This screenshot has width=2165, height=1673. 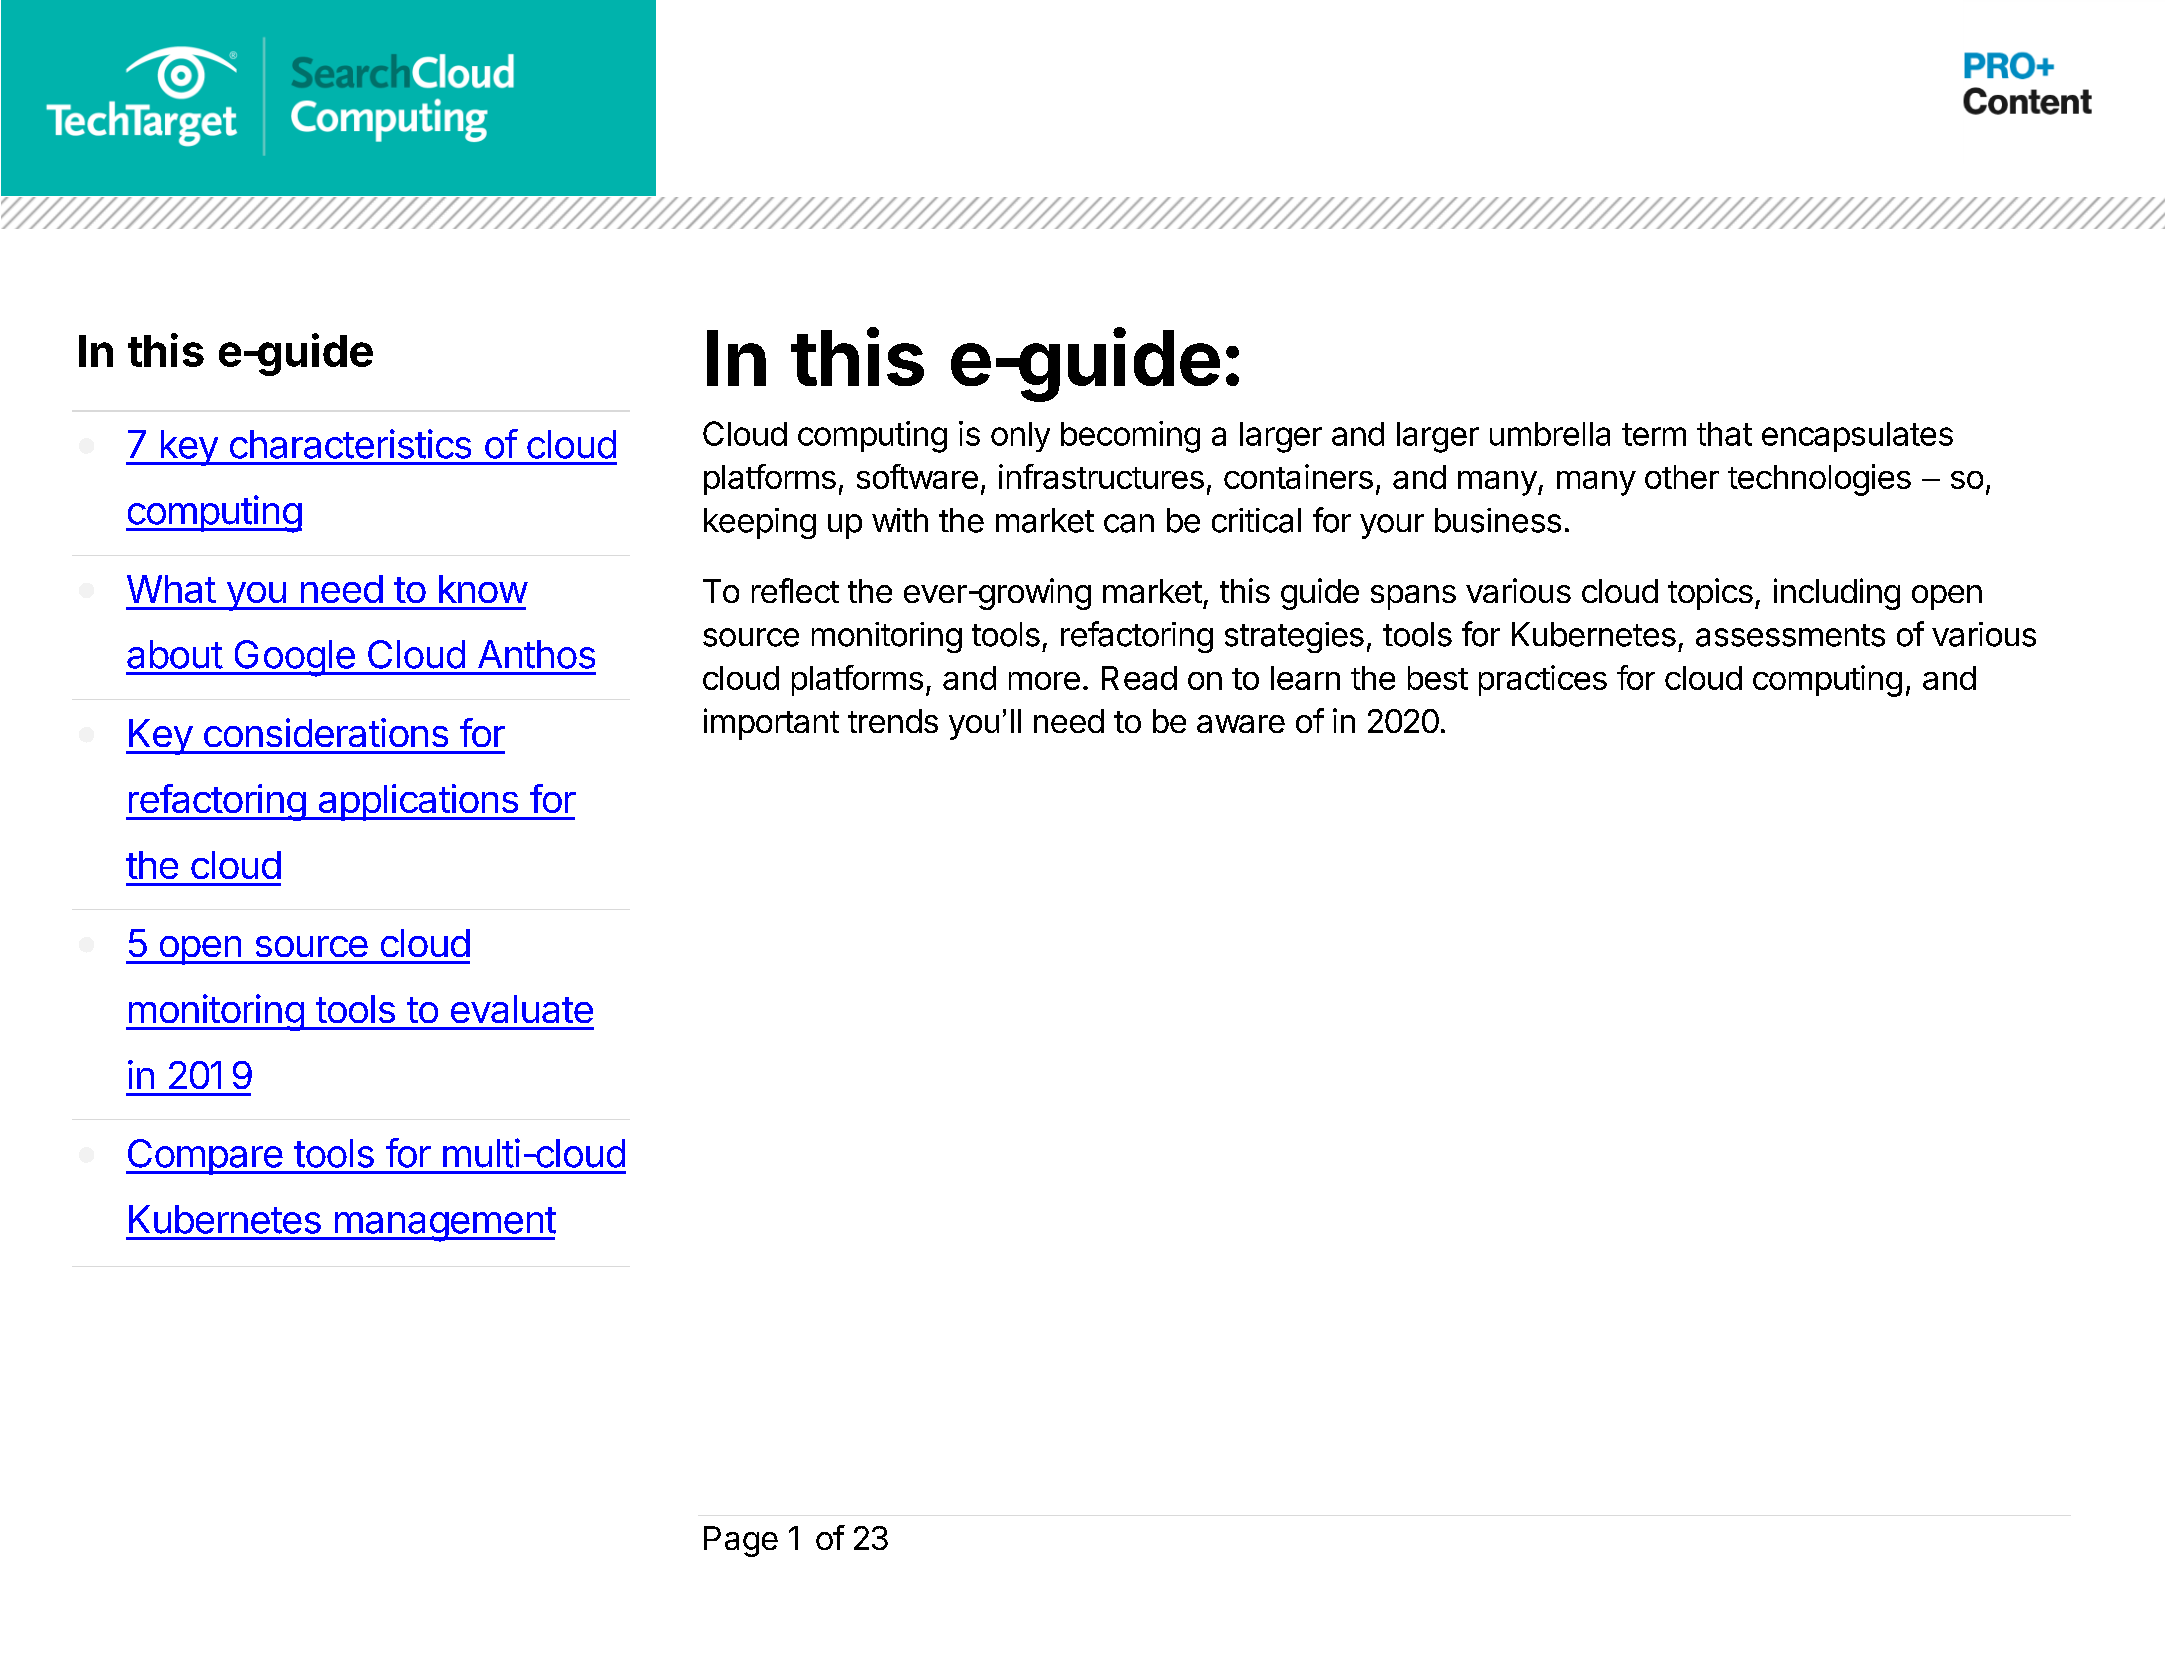 What do you see at coordinates (1438, 678) in the screenshot?
I see `best` at bounding box center [1438, 678].
